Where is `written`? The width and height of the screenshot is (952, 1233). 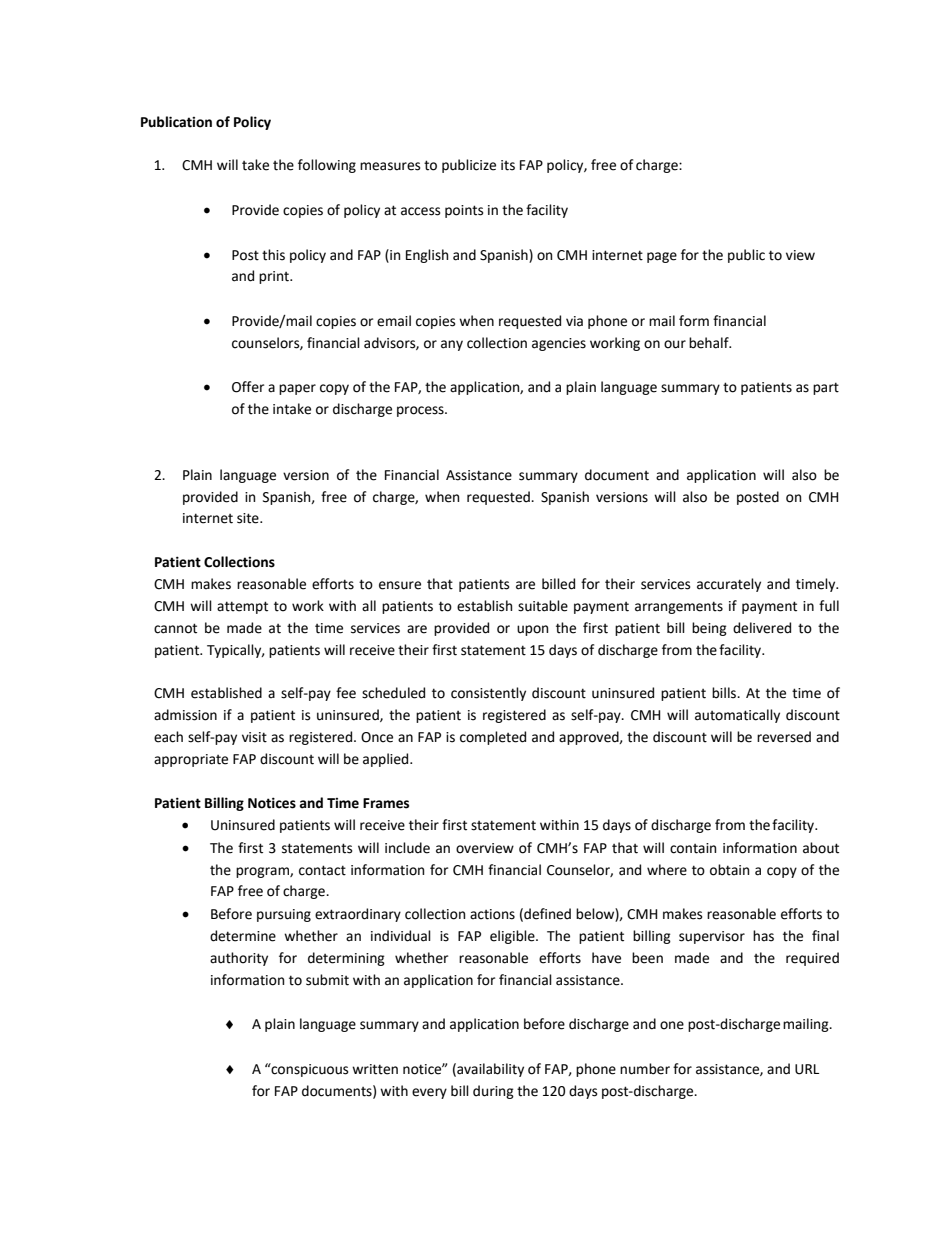
written is located at coordinates (375, 1069).
